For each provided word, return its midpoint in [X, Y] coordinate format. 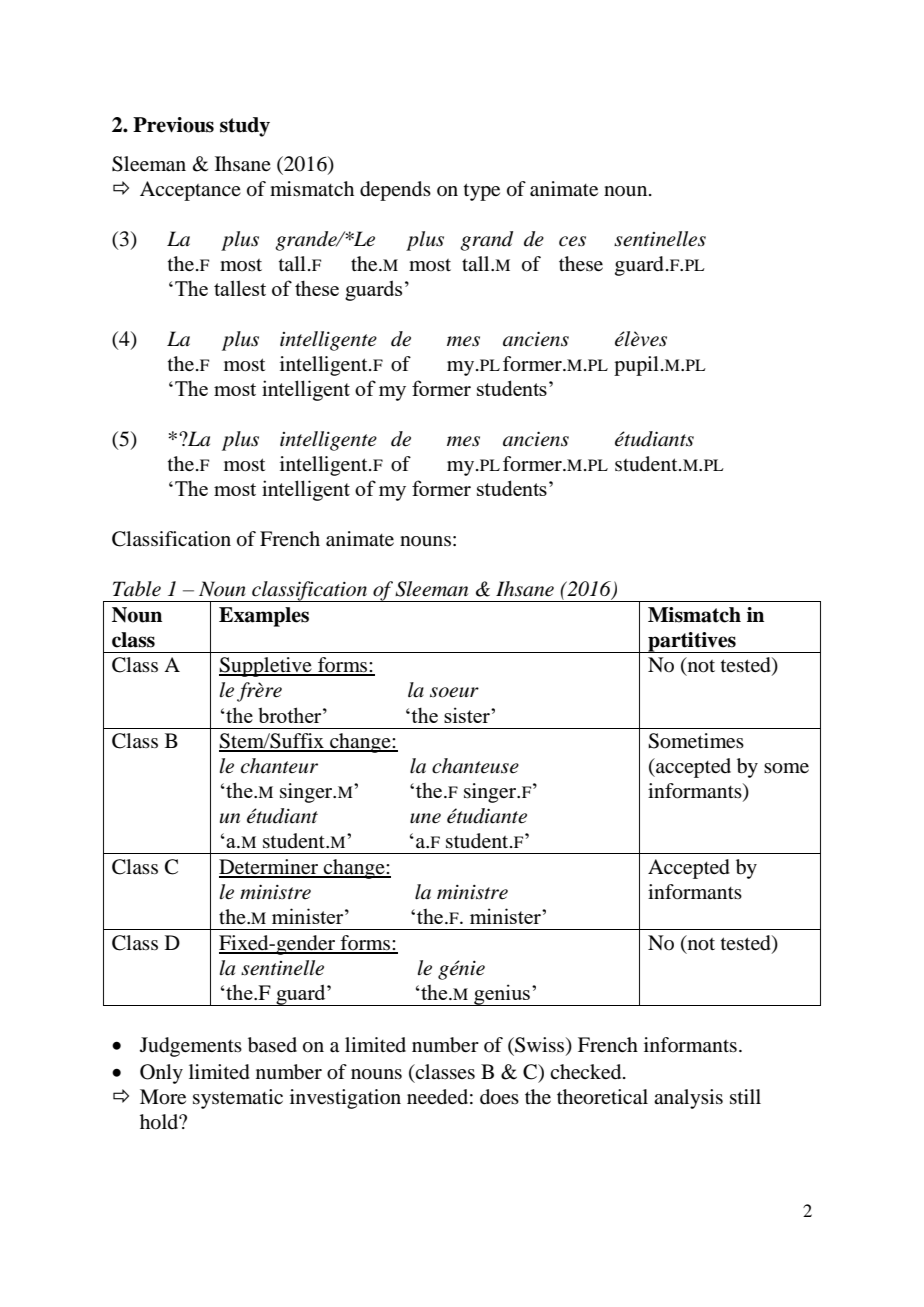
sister [468, 715]
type [482, 192]
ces [572, 241]
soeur [454, 692]
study [245, 127]
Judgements [191, 1047]
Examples [264, 617]
